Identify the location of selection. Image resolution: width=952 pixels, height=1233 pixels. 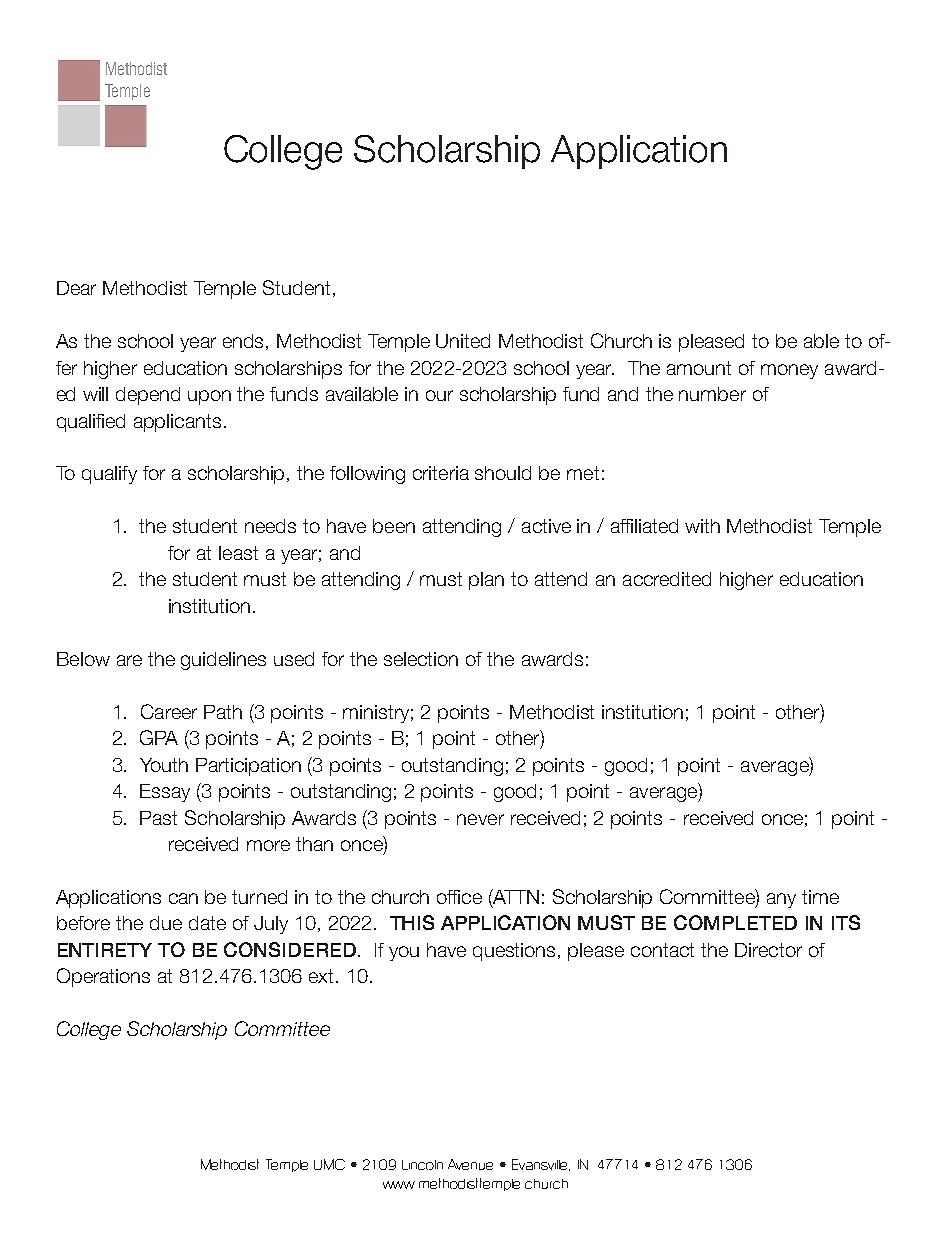
(421, 659).
